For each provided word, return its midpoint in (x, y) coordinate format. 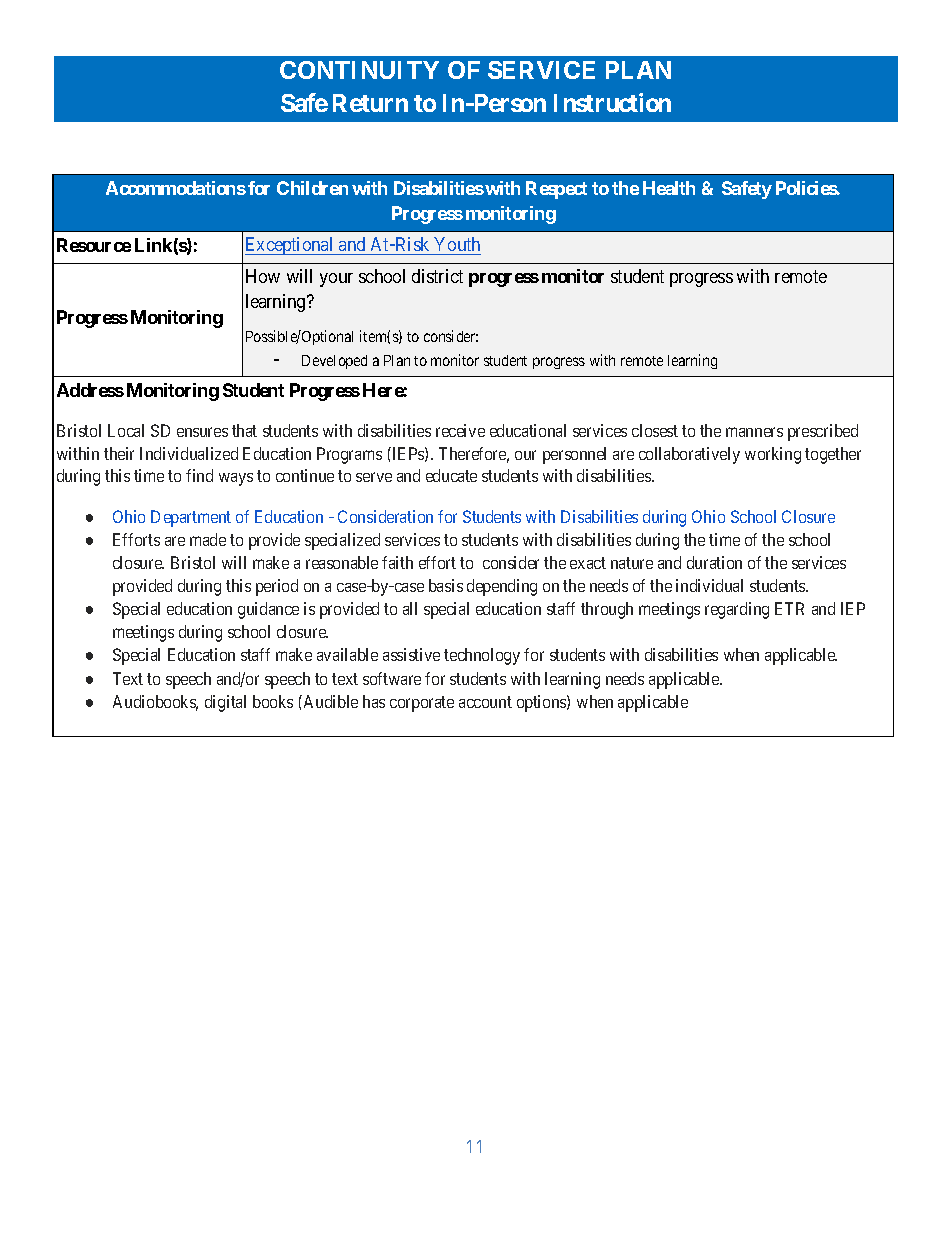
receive (460, 430)
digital (225, 703)
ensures (202, 432)
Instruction (612, 102)
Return (370, 103)
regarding (737, 610)
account (485, 702)
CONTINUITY (359, 70)
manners (754, 432)
